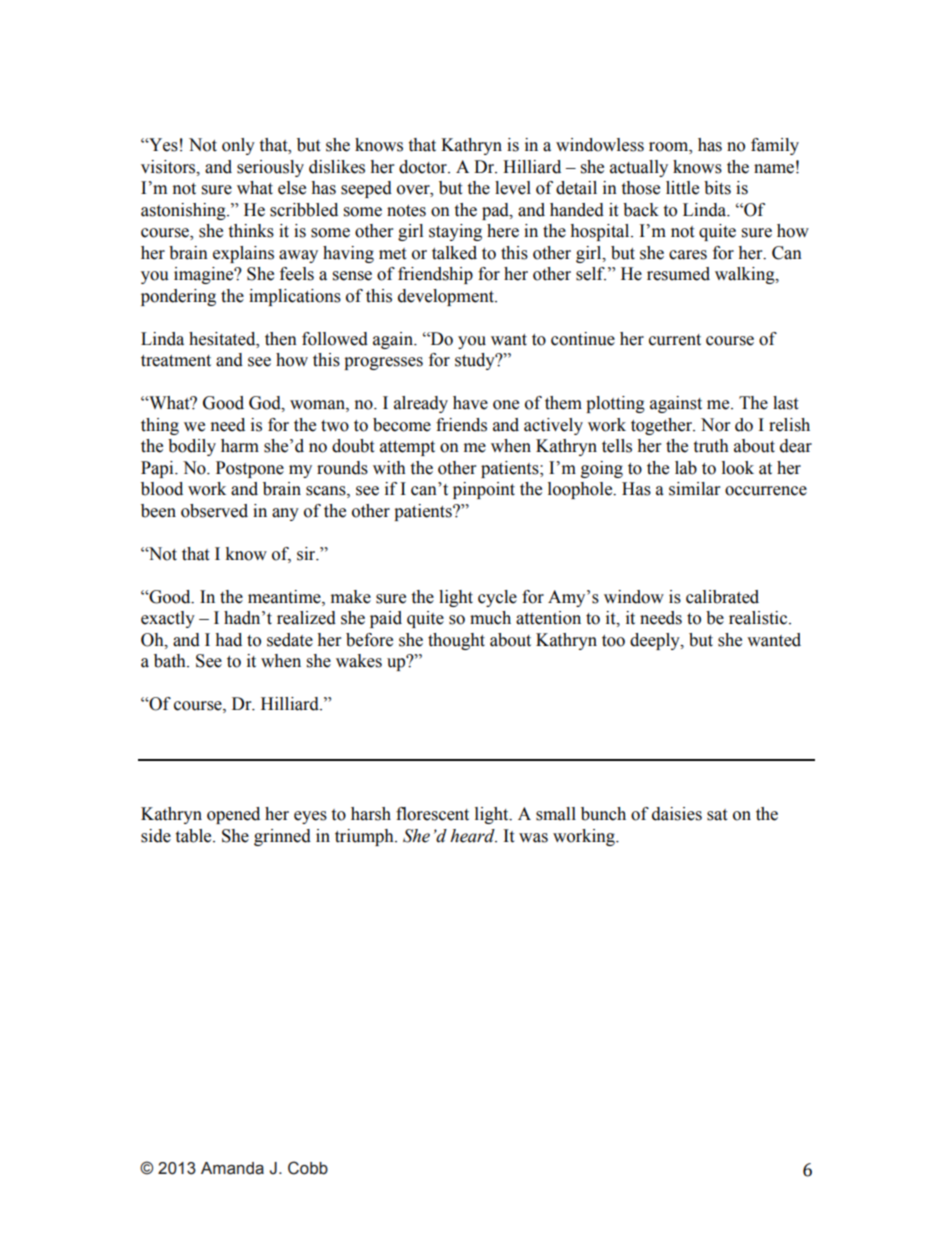 The width and height of the screenshot is (952, 1233). I want to click on bits, so click(717, 188).
